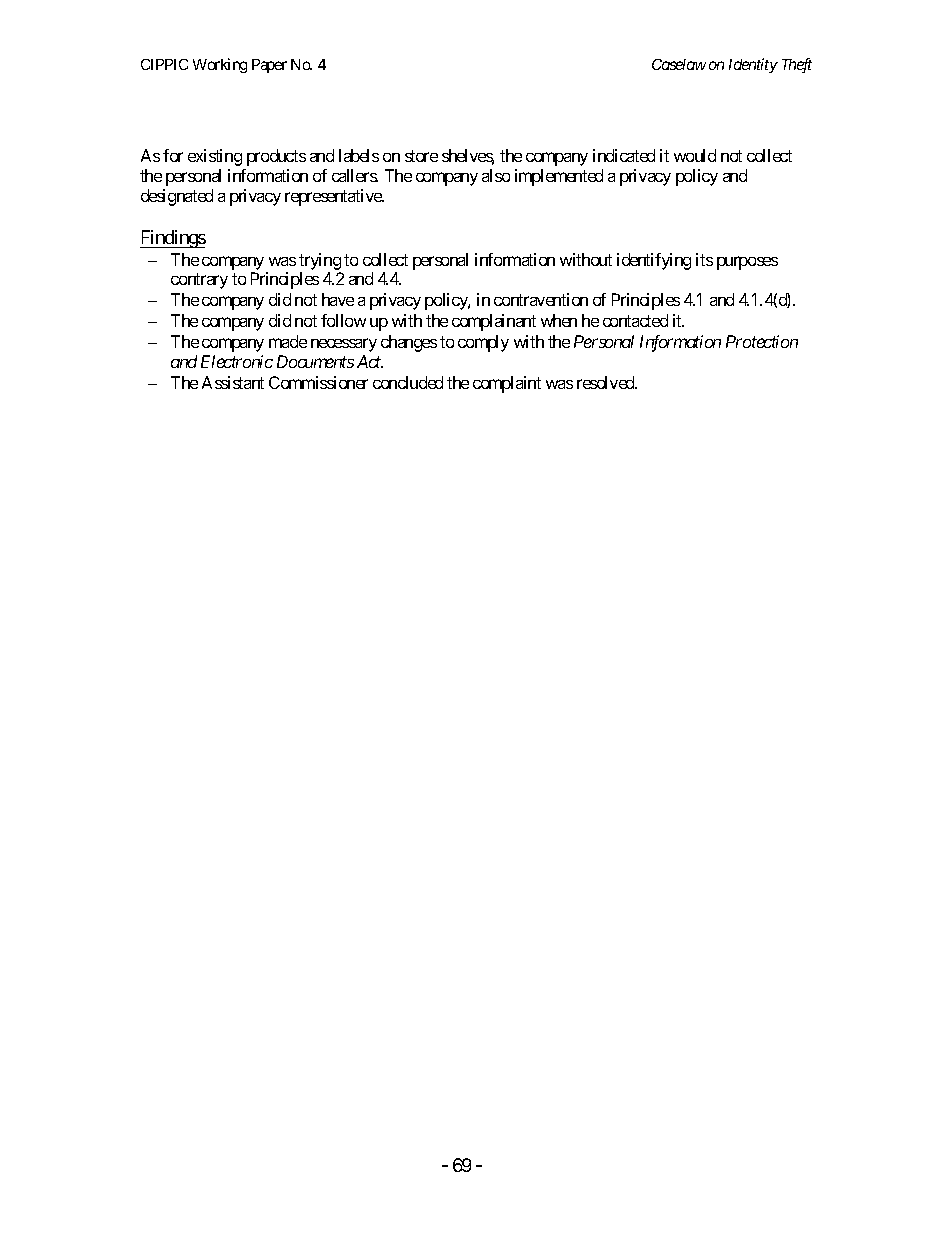 The width and height of the document is (952, 1233). I want to click on contravention, so click(541, 299).
